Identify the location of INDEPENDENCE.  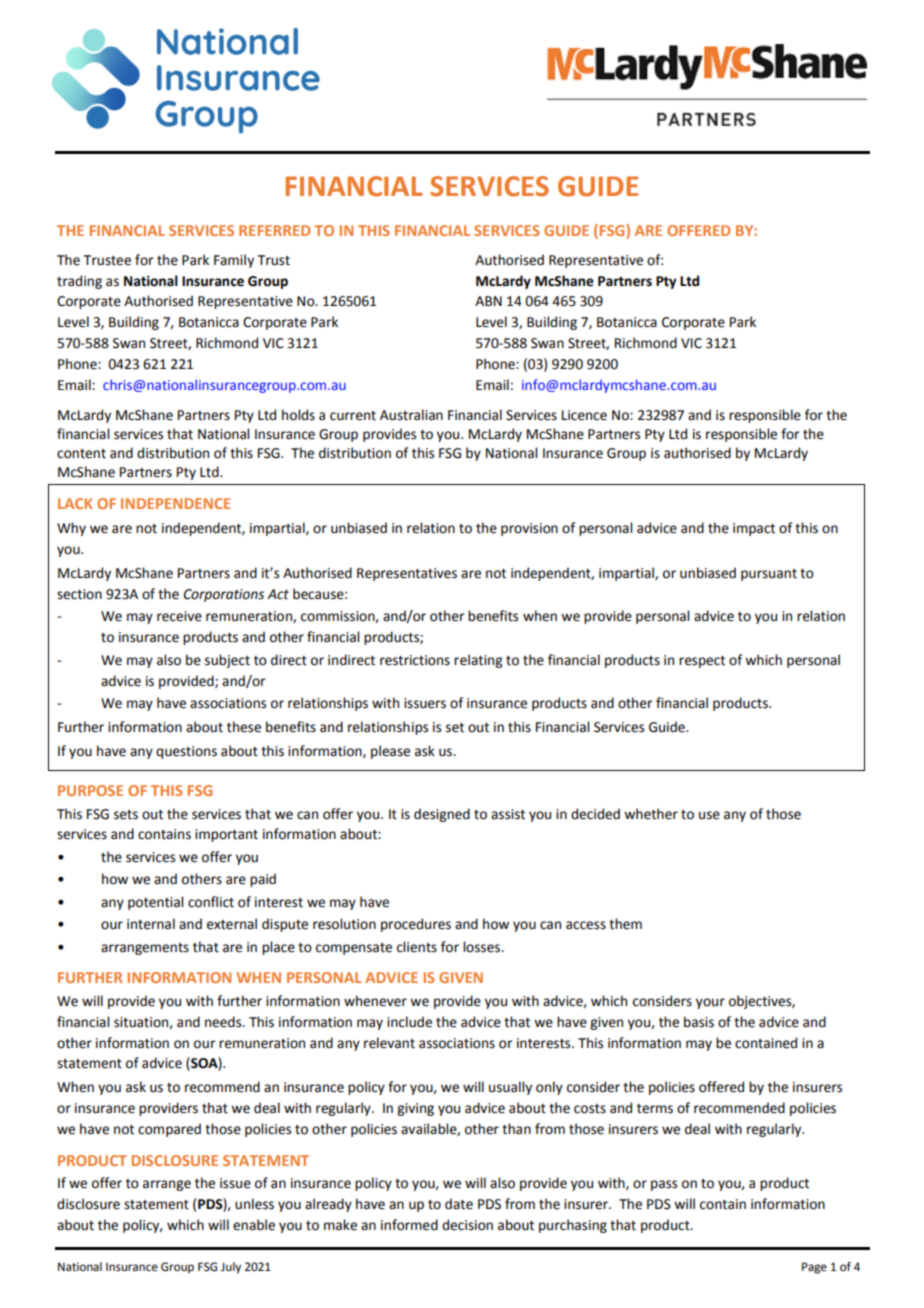
(176, 503).
